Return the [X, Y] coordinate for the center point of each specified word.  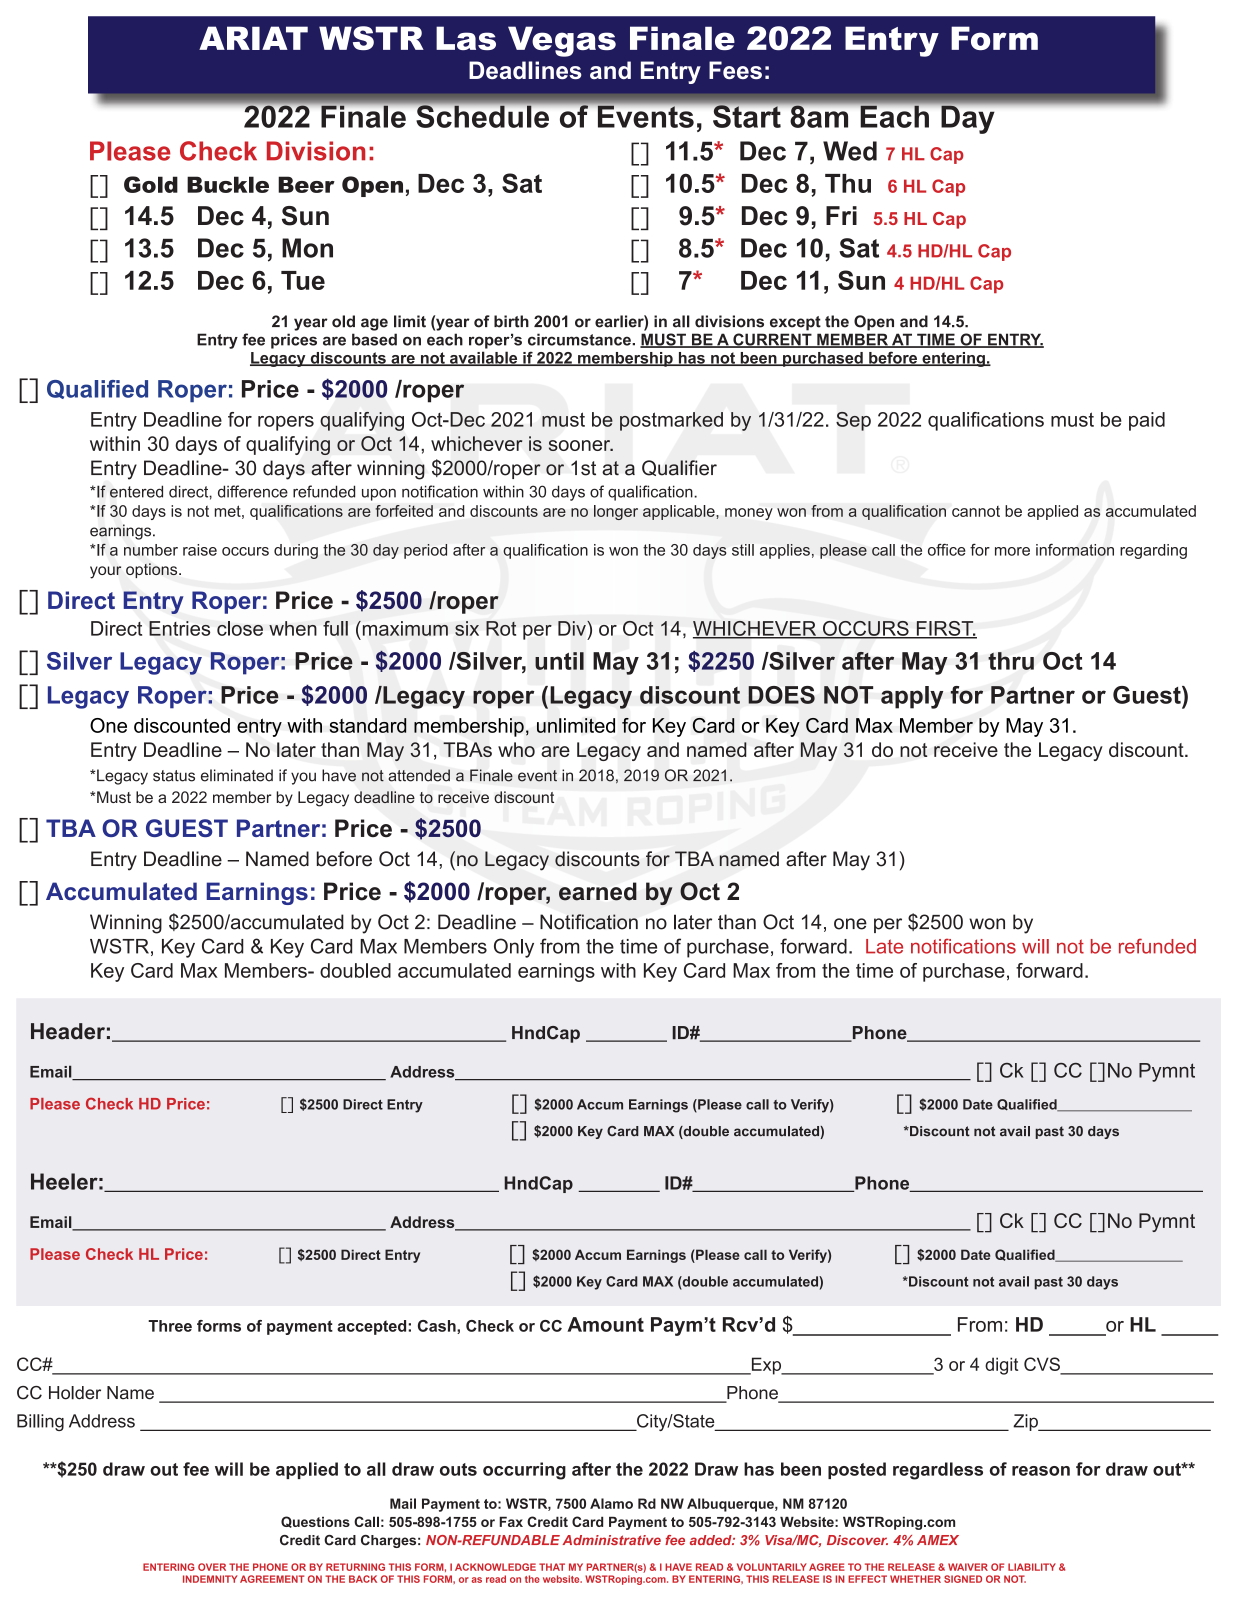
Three [170, 1326]
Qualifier [679, 468]
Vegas [562, 41]
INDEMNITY [210, 1579]
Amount [605, 1324]
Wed [850, 151]
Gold [151, 184]
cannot [976, 511]
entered [136, 491]
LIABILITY [1032, 1567]
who [516, 749]
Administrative [611, 1540]
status [174, 776]
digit [1001, 1366]
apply [912, 697]
